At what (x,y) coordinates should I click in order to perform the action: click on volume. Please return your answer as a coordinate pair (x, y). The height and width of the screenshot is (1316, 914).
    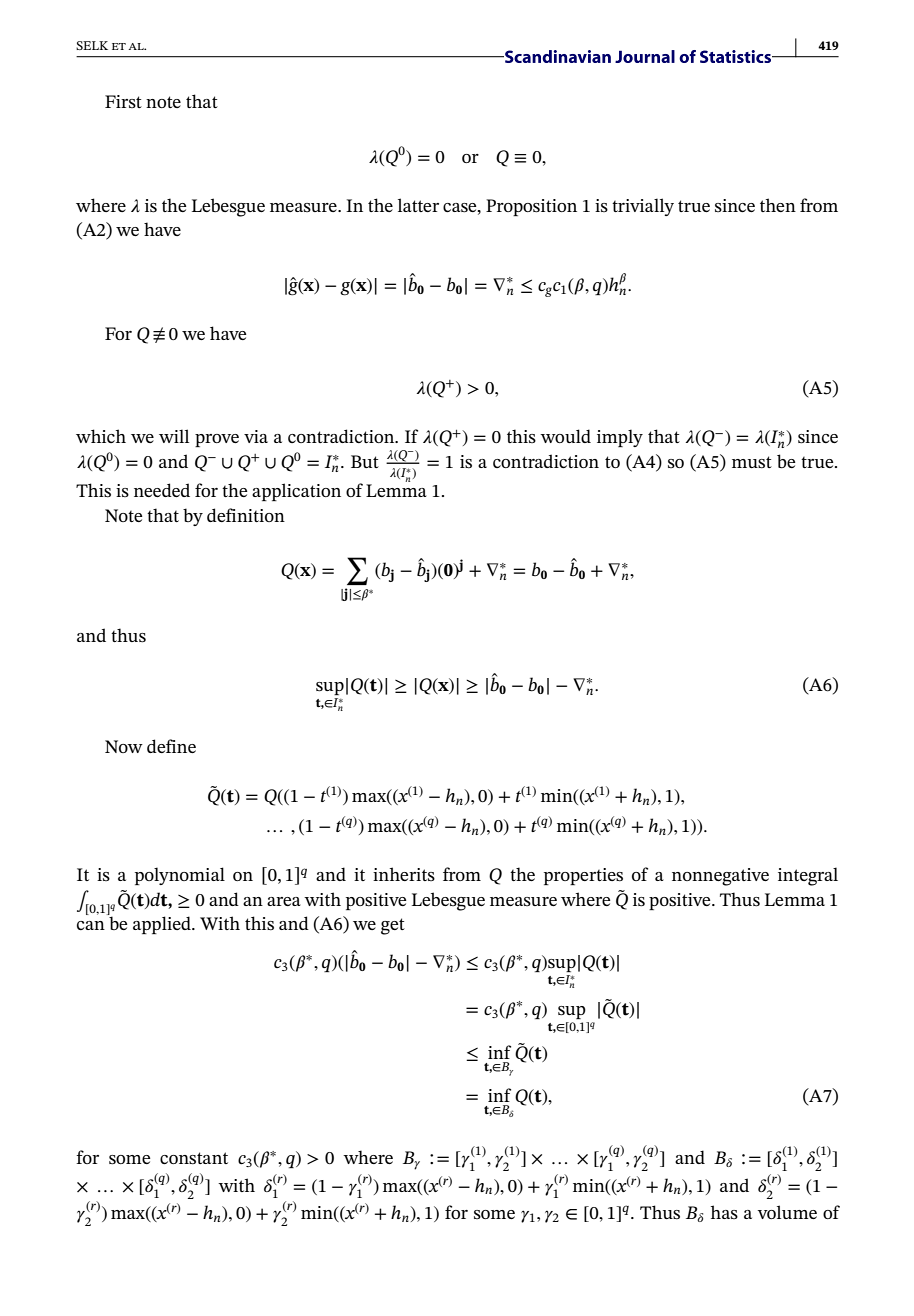
    Looking at the image, I should click on (787, 1212).
